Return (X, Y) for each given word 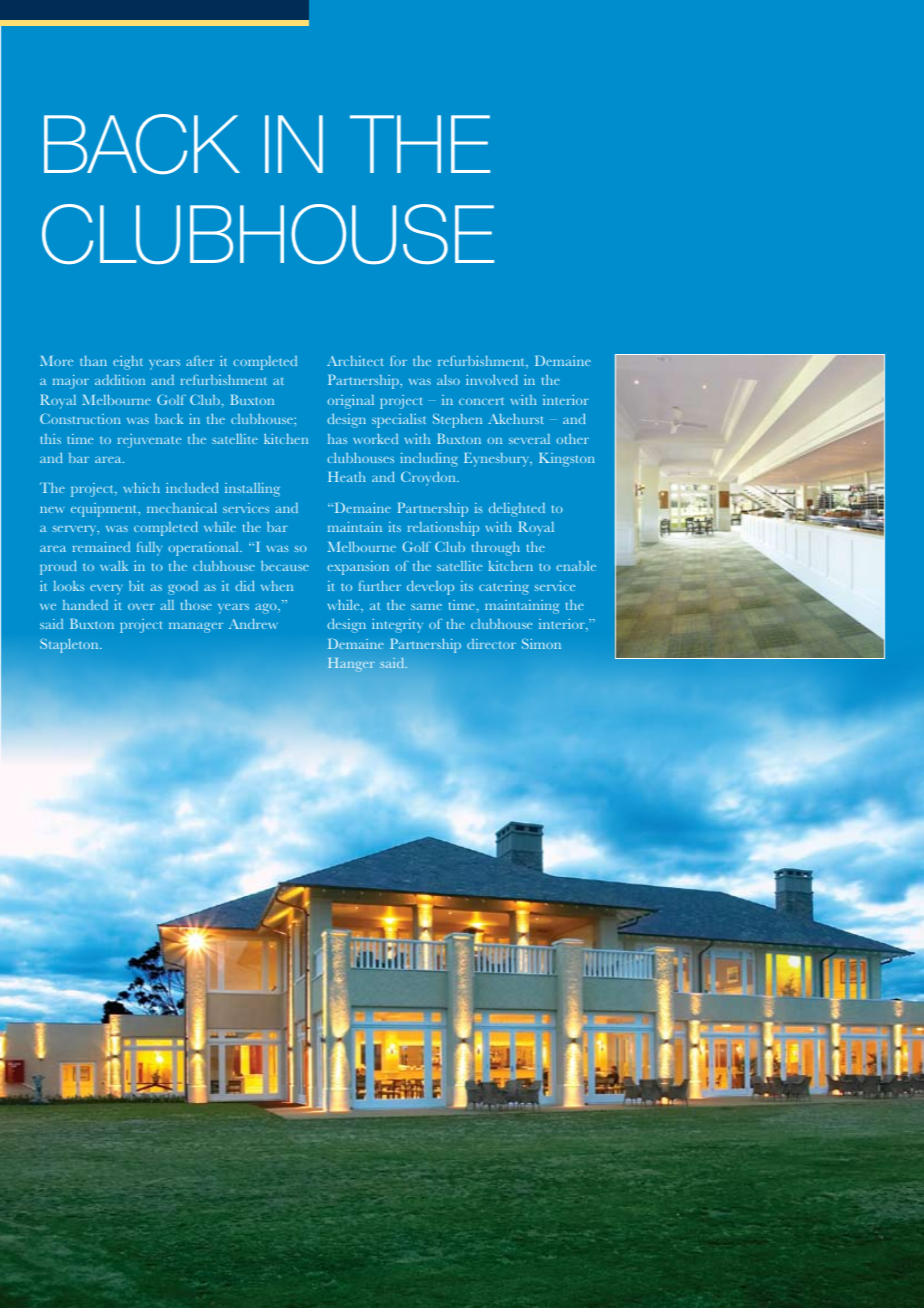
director (491, 644)
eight (128, 363)
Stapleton (70, 646)
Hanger (351, 665)
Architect (355, 361)
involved (492, 379)
